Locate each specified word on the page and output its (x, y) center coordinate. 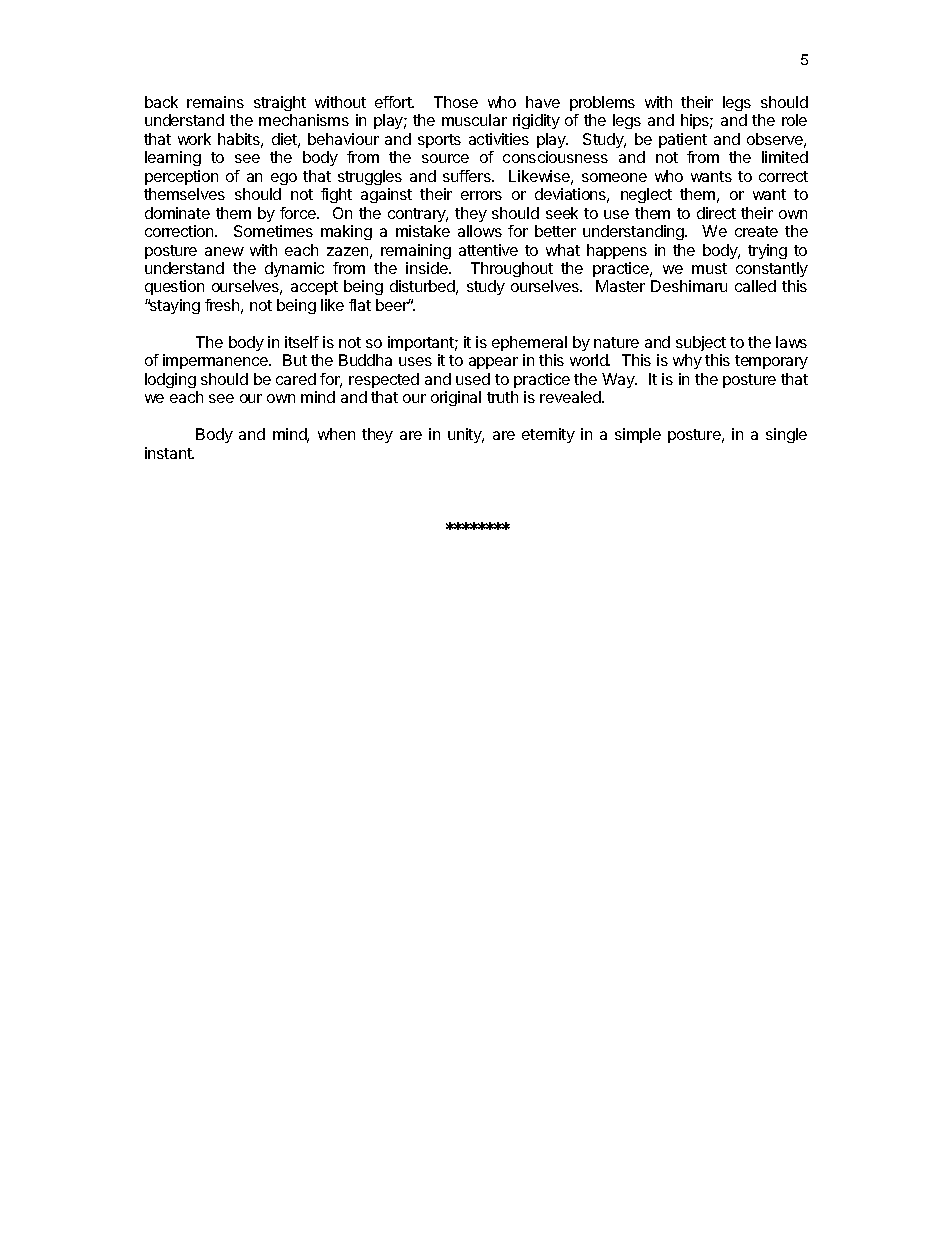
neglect (646, 195)
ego (284, 179)
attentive (488, 250)
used (473, 379)
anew (224, 251)
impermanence (216, 361)
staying (174, 306)
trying (767, 251)
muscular (474, 120)
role (794, 120)
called (755, 286)
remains (215, 102)
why (687, 361)
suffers (468, 176)
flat (360, 305)
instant (169, 453)
